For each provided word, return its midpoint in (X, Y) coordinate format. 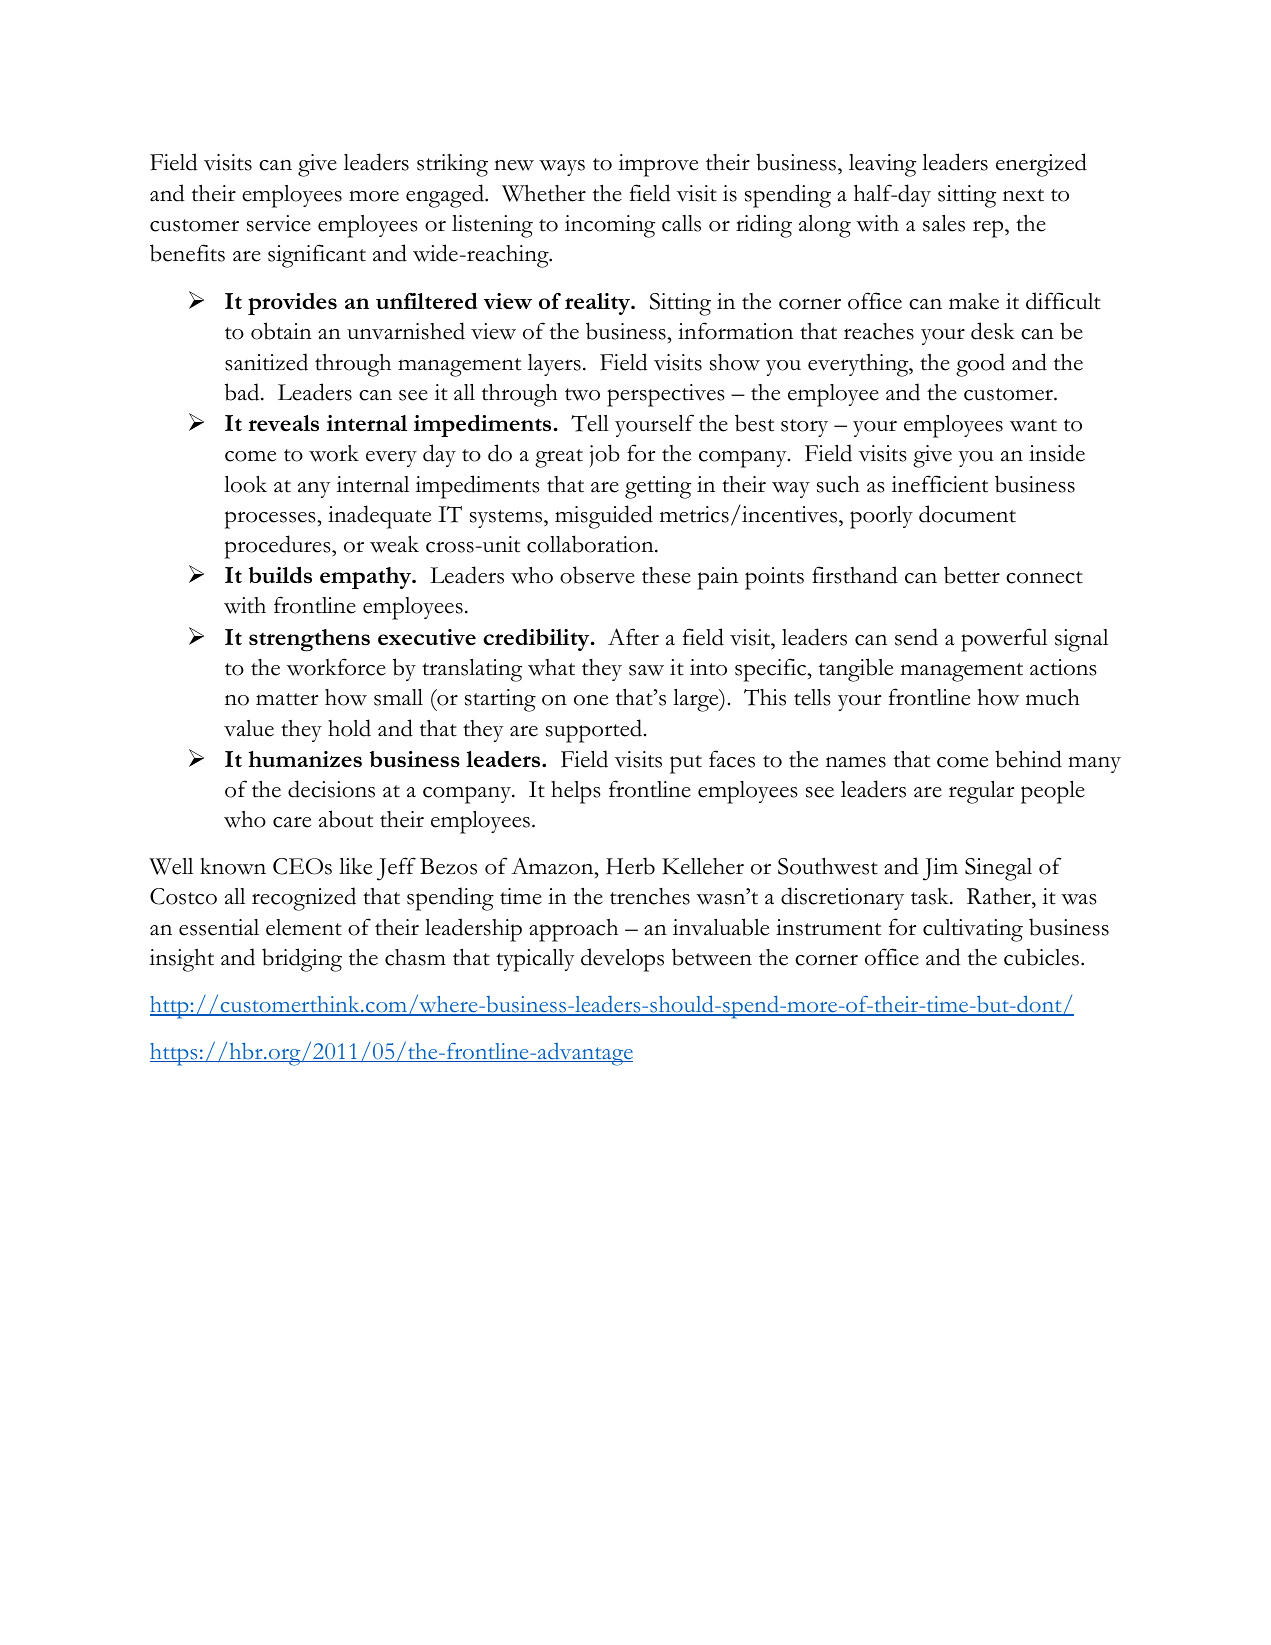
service (279, 223)
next (1023, 195)
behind (1028, 759)
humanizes (305, 759)
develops (622, 960)
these (666, 575)
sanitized (266, 362)
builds (280, 575)
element (304, 927)
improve (658, 165)
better (972, 575)
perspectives (666, 395)
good (980, 365)
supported (595, 731)
